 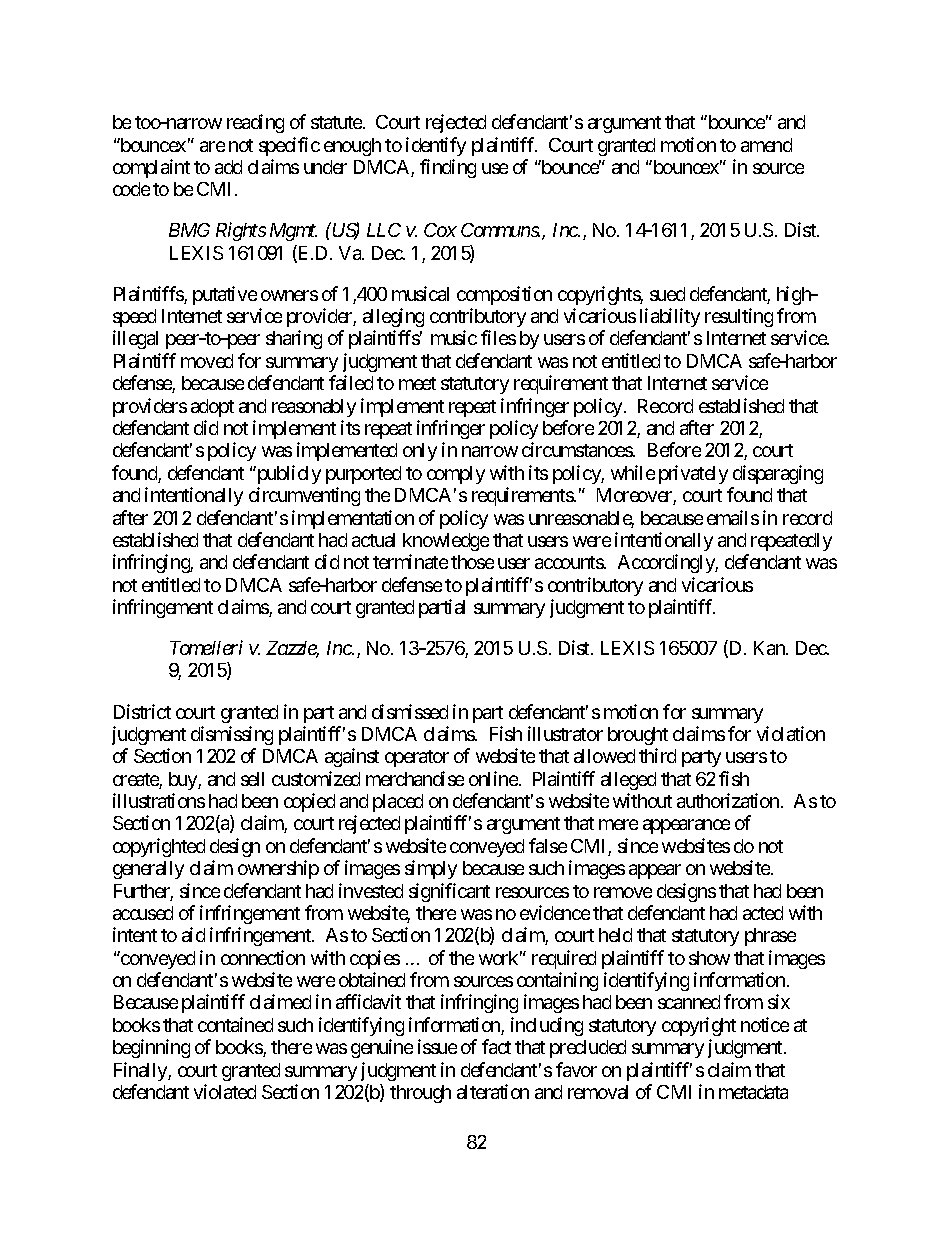 I want to click on issue, so click(x=437, y=1046).
